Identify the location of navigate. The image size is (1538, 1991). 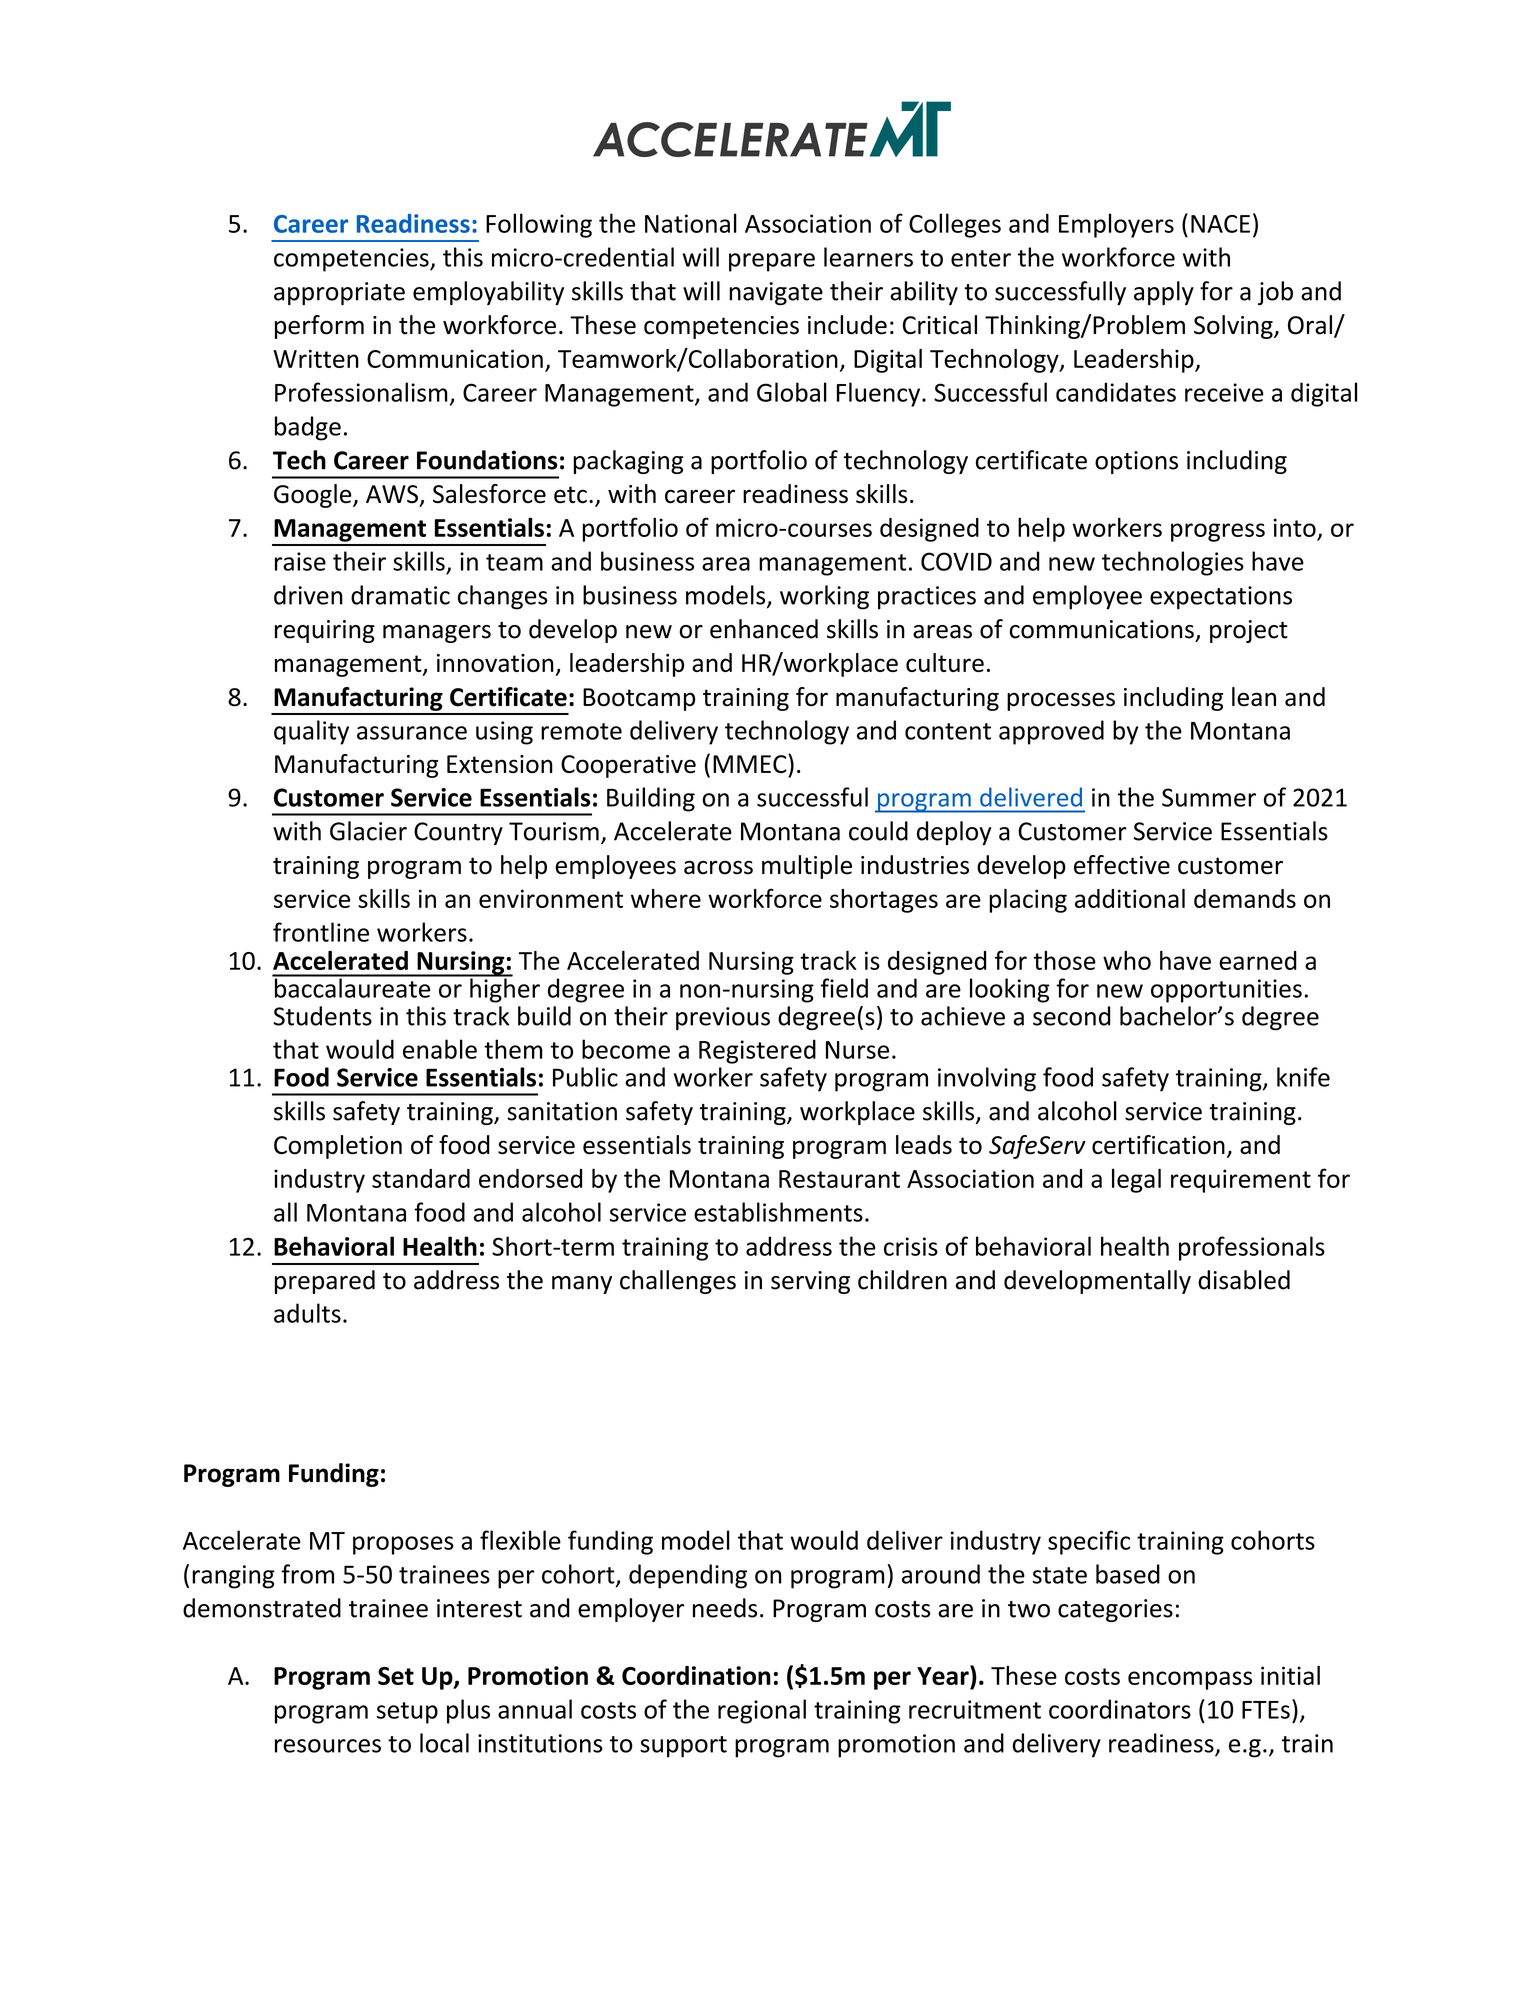
(776, 293).
